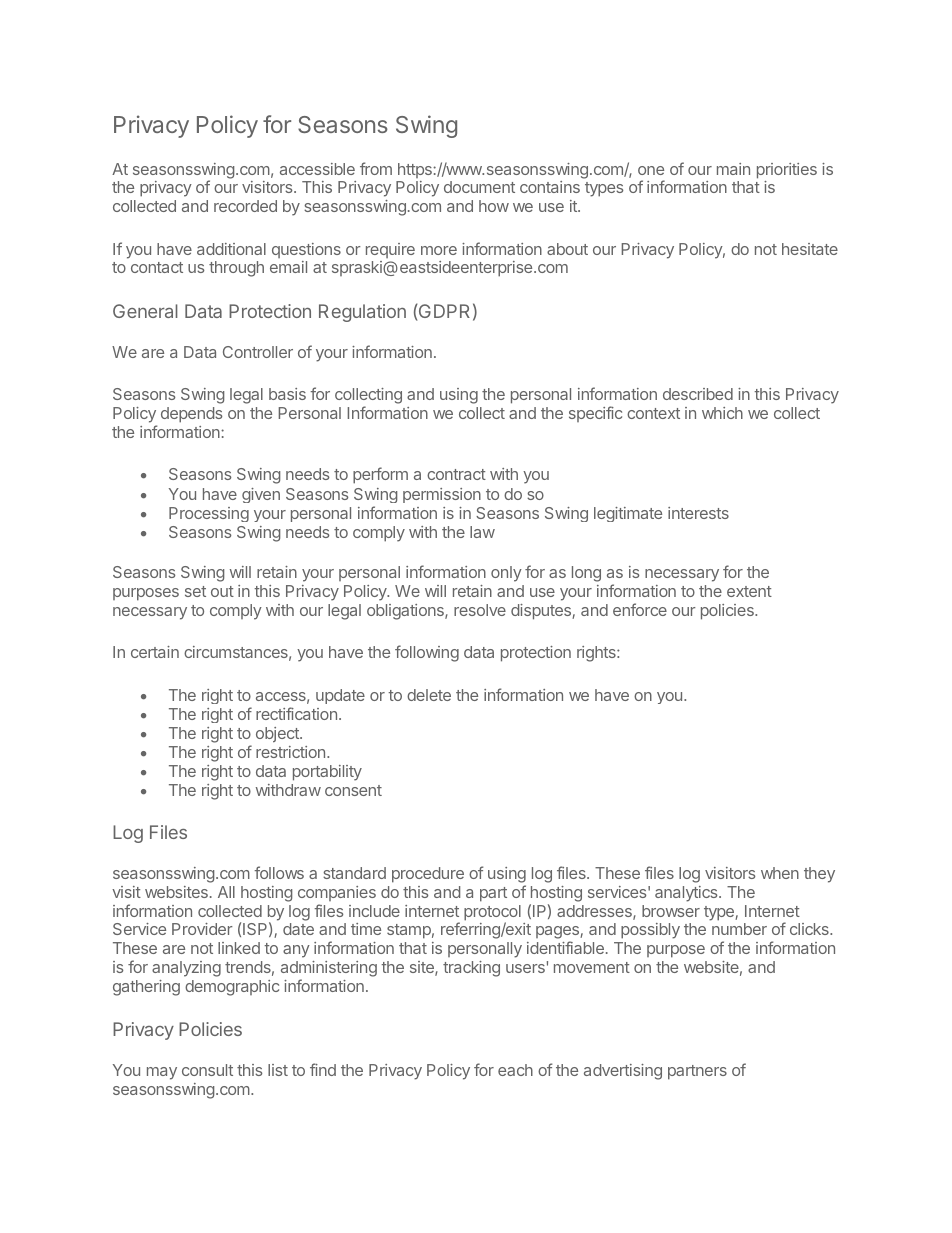  I want to click on delete, so click(429, 695).
